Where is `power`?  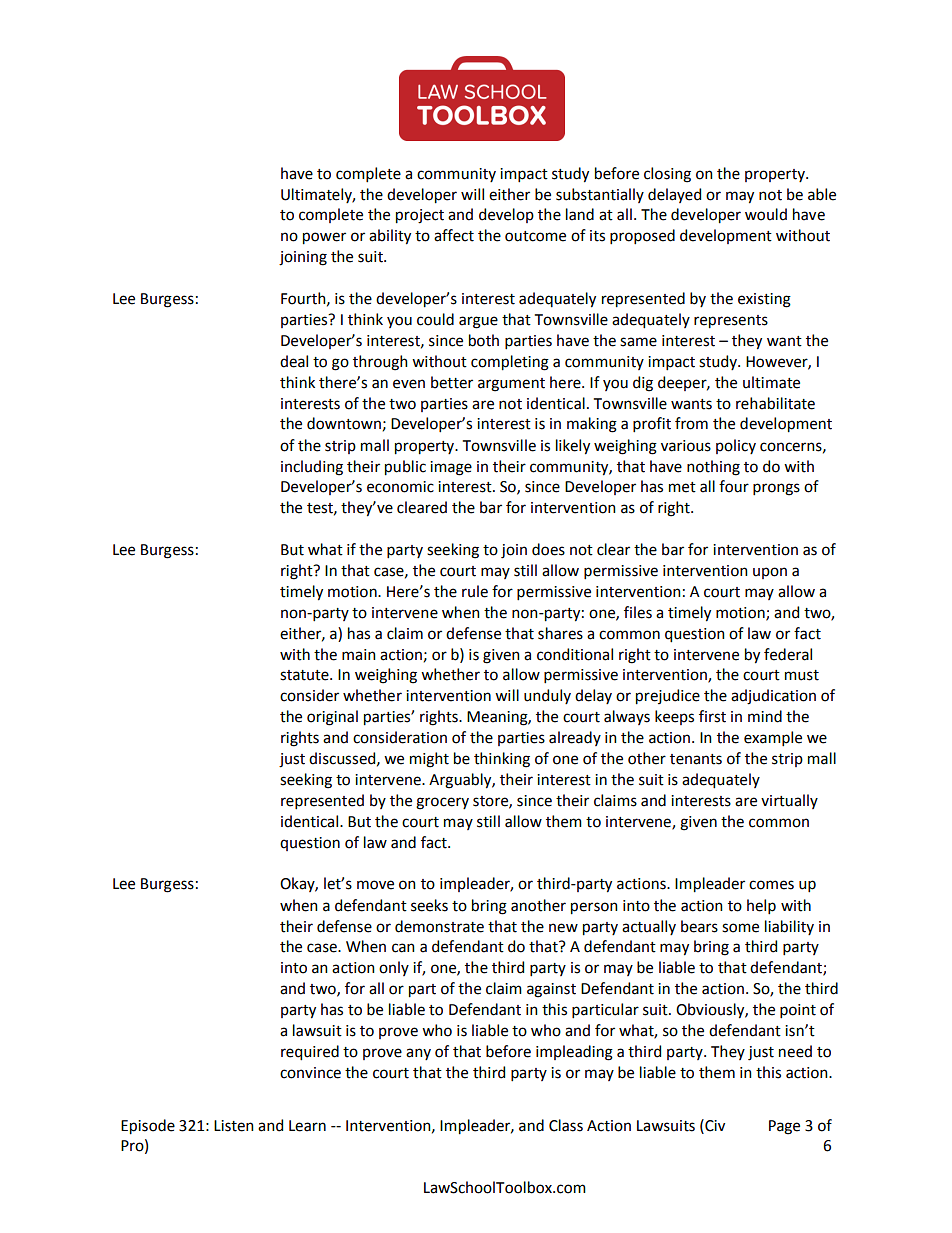 power is located at coordinates (324, 238).
